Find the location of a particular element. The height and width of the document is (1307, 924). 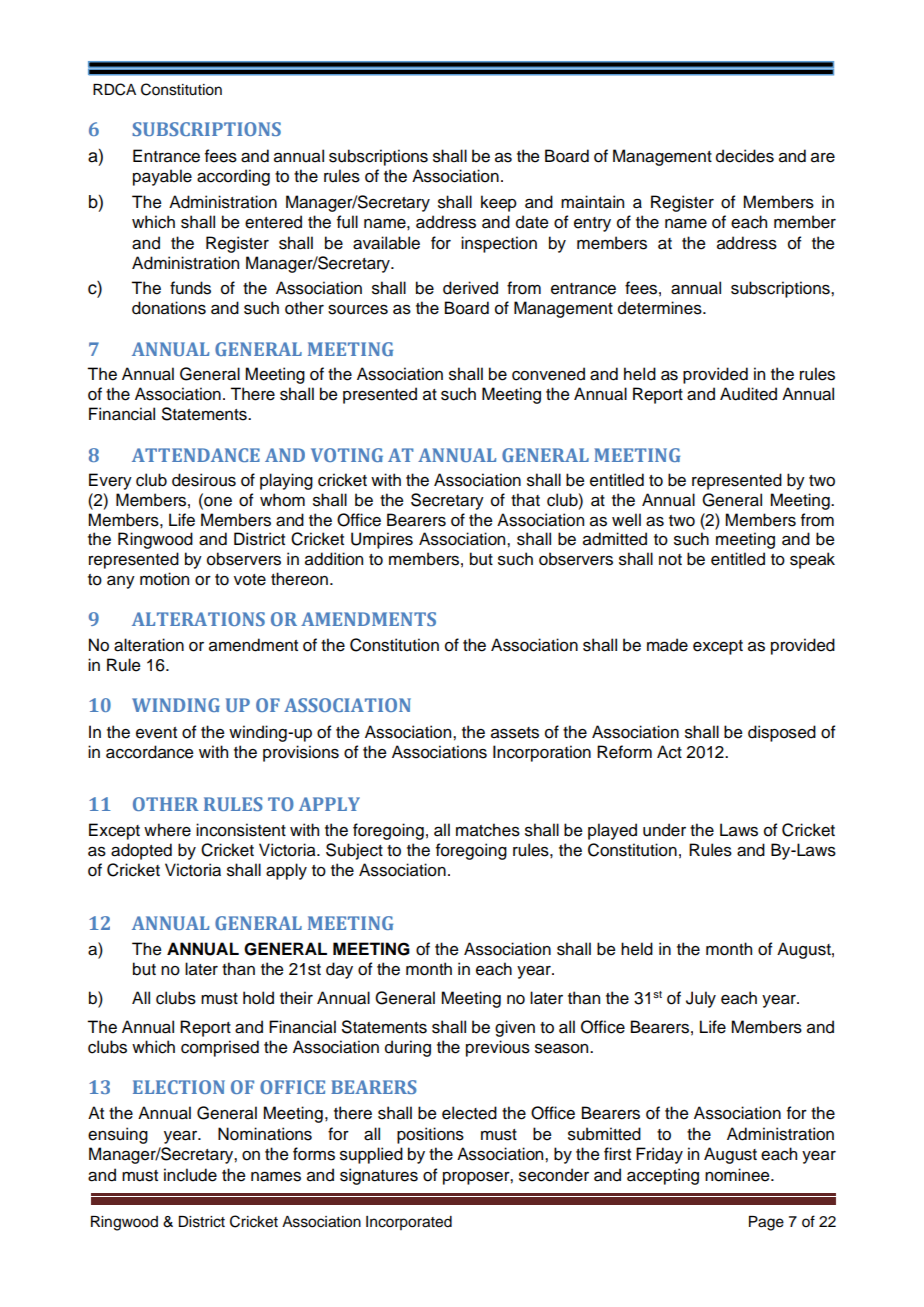

decides is located at coordinates (745, 156).
